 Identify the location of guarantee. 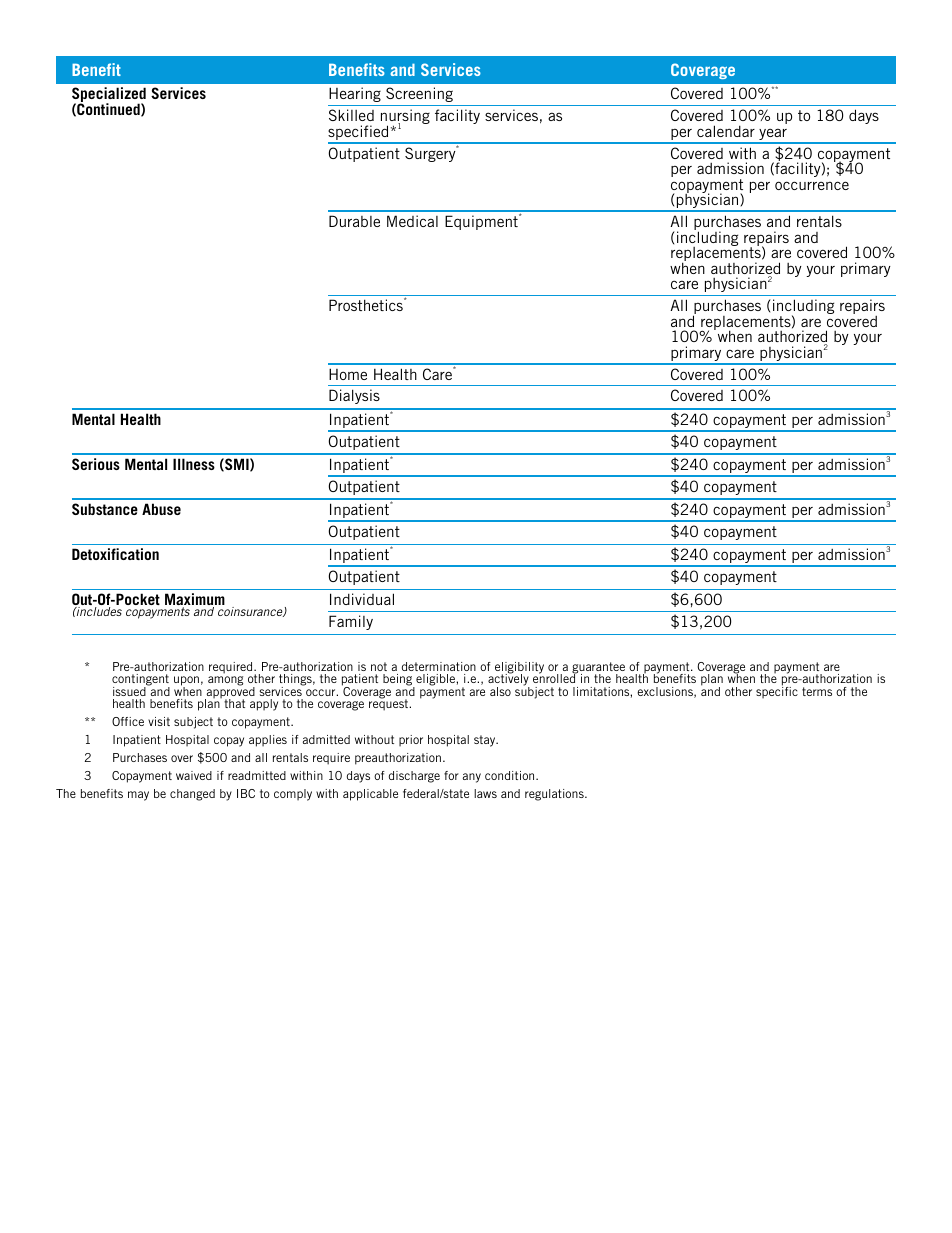
(598, 669).
